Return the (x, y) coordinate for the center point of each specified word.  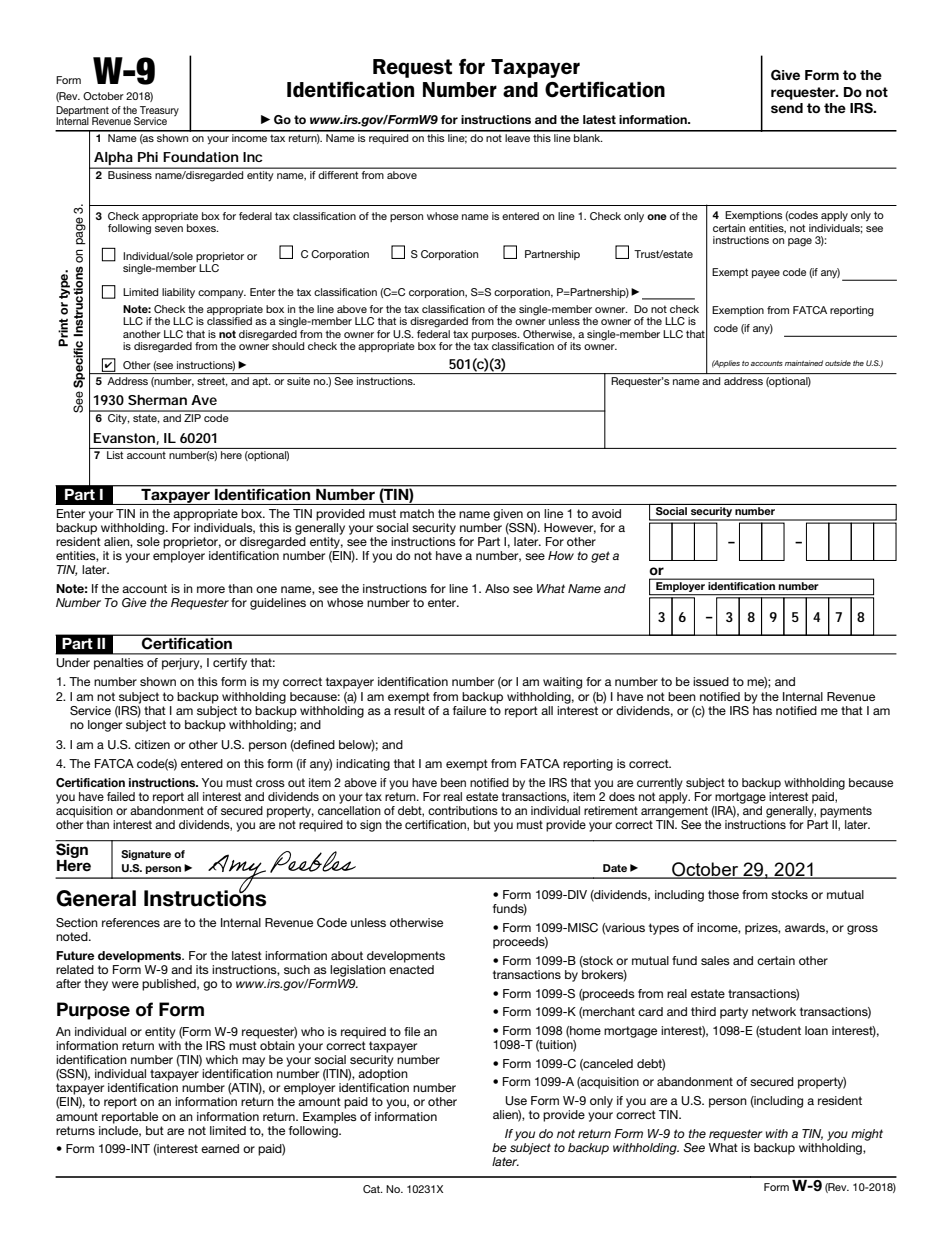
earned (220, 1148)
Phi (148, 157)
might (867, 1135)
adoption (383, 1075)
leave (517, 136)
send (787, 108)
